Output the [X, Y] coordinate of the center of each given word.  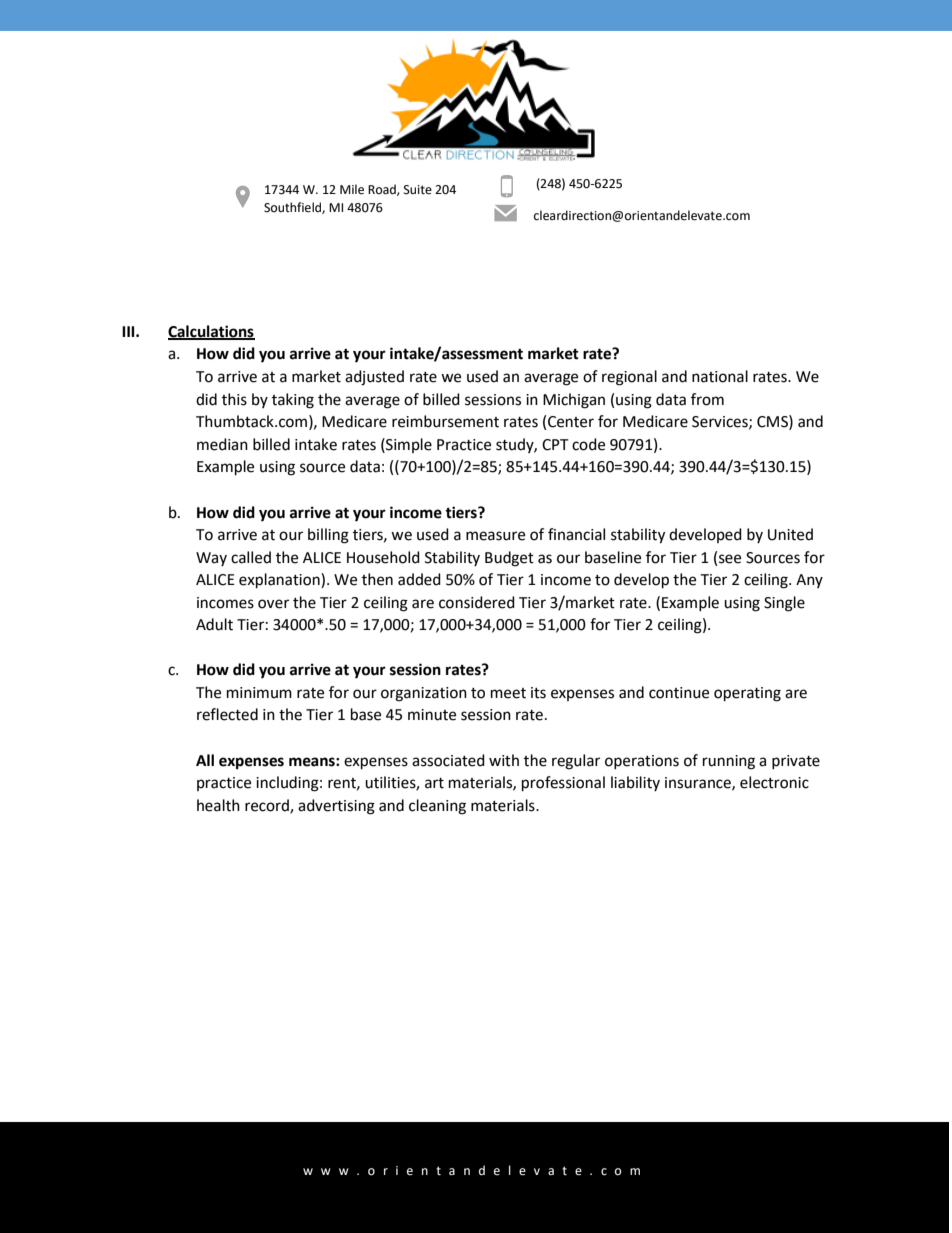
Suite [418, 190]
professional [563, 784]
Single [784, 604]
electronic [774, 782]
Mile [352, 189]
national [720, 376]
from [707, 399]
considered [477, 602]
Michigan [574, 401]
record [268, 806]
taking [293, 401]
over [273, 604]
